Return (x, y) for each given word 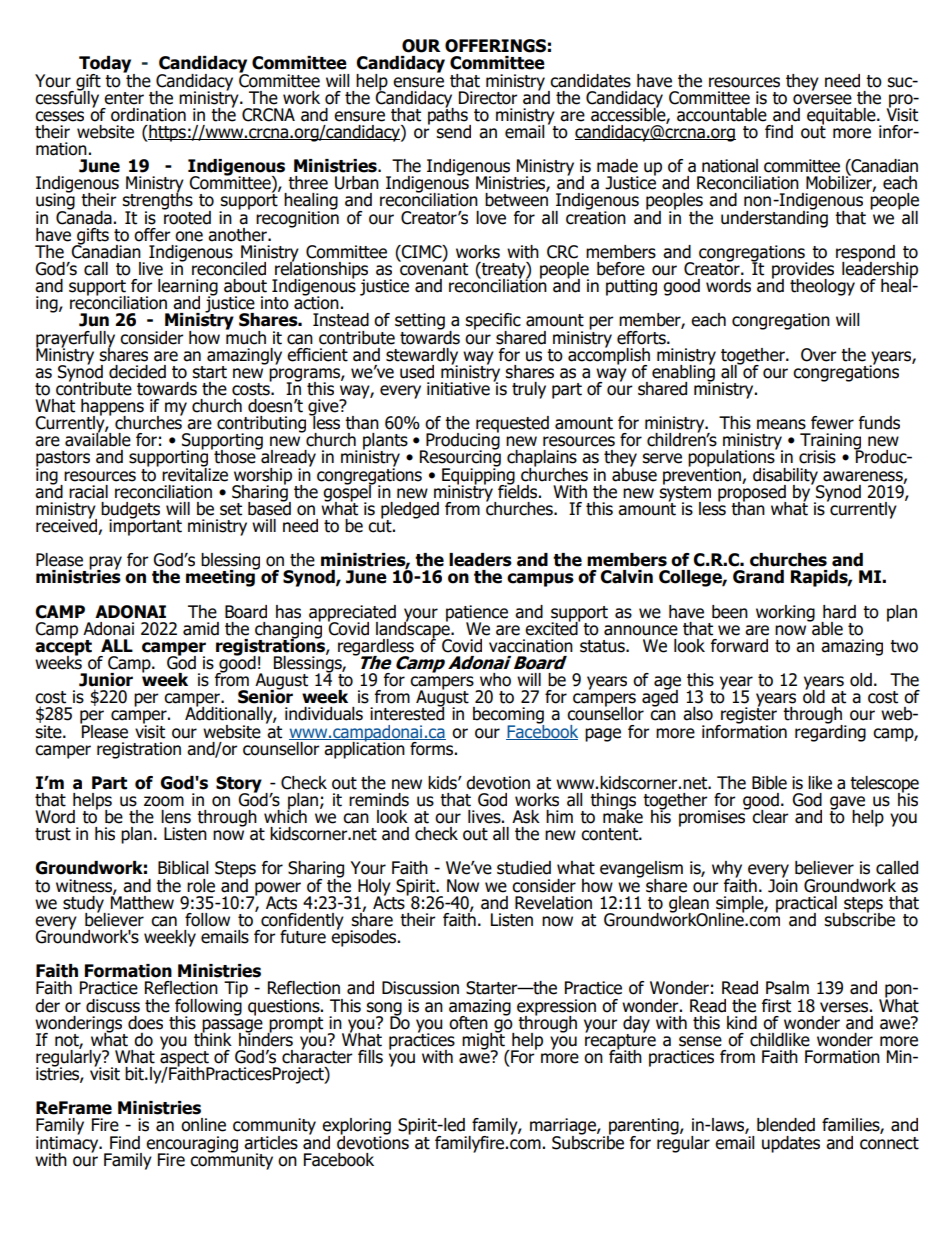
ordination (148, 115)
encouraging (192, 1145)
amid (201, 629)
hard (839, 612)
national (730, 166)
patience (477, 614)
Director (488, 98)
